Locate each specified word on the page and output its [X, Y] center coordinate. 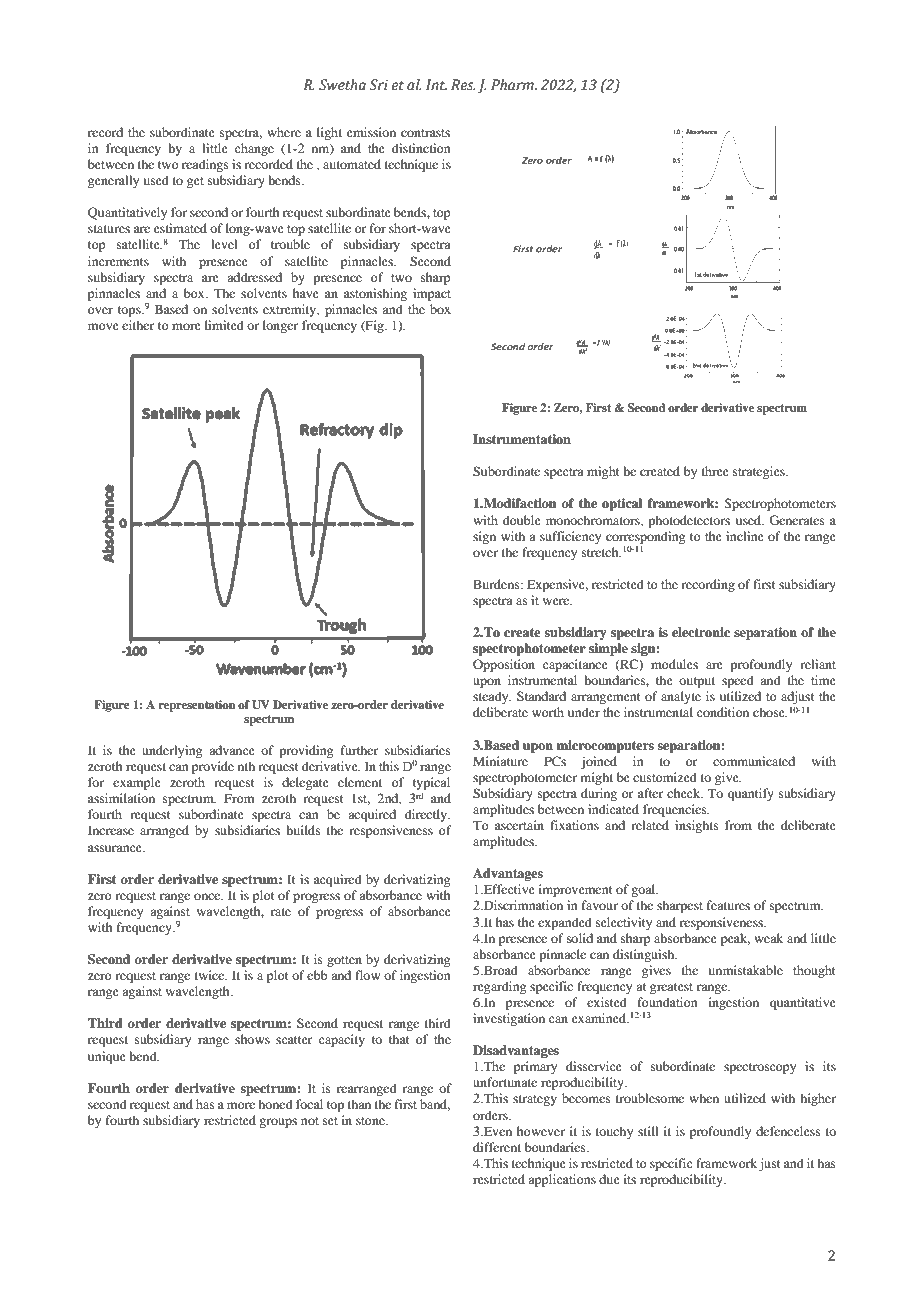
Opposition [504, 665]
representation [197, 706]
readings [205, 165]
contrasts [425, 133]
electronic [701, 632]
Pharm [513, 84]
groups [278, 1123]
